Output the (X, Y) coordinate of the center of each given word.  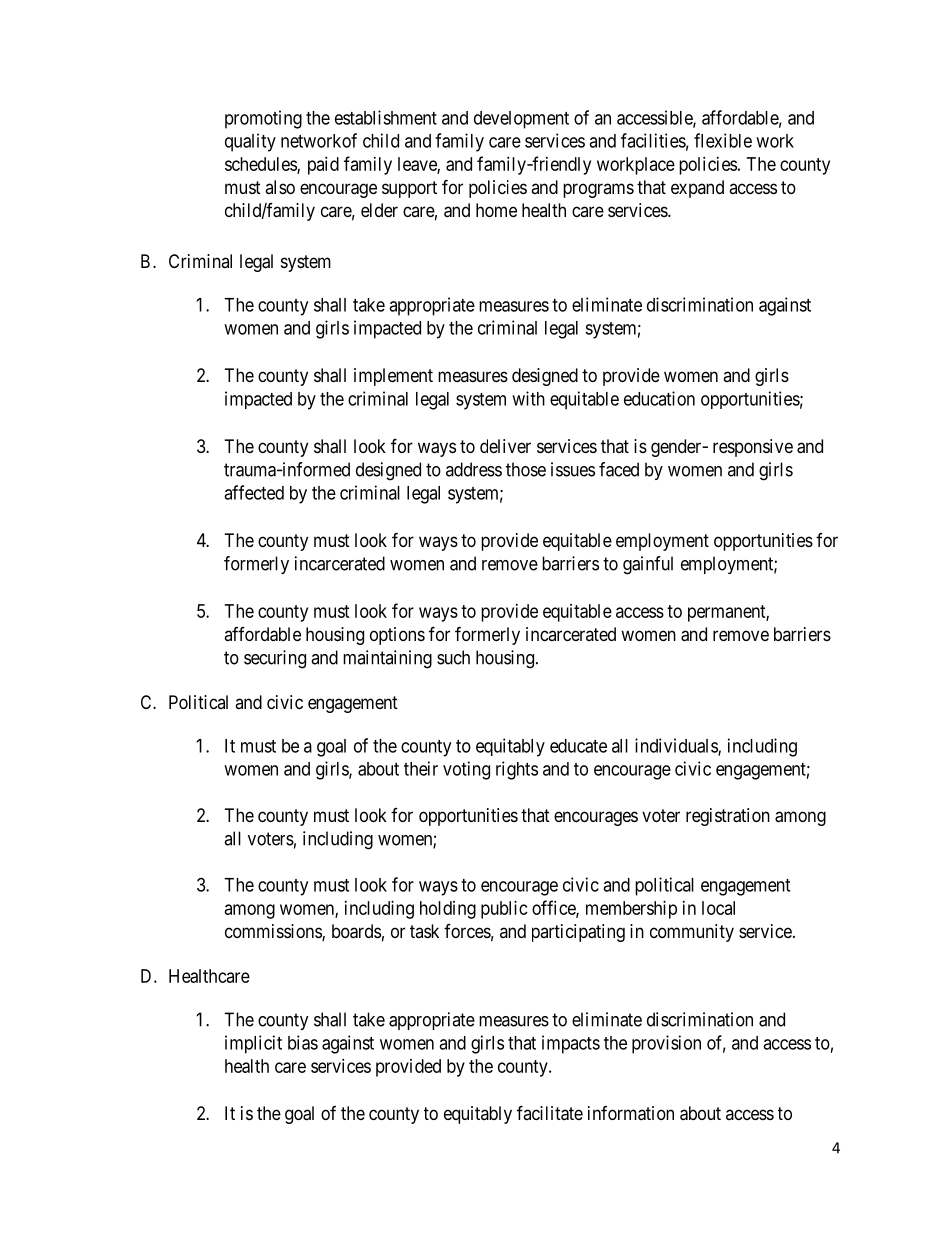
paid (323, 166)
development (521, 120)
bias (303, 1042)
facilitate (550, 1113)
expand (697, 189)
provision (666, 1044)
